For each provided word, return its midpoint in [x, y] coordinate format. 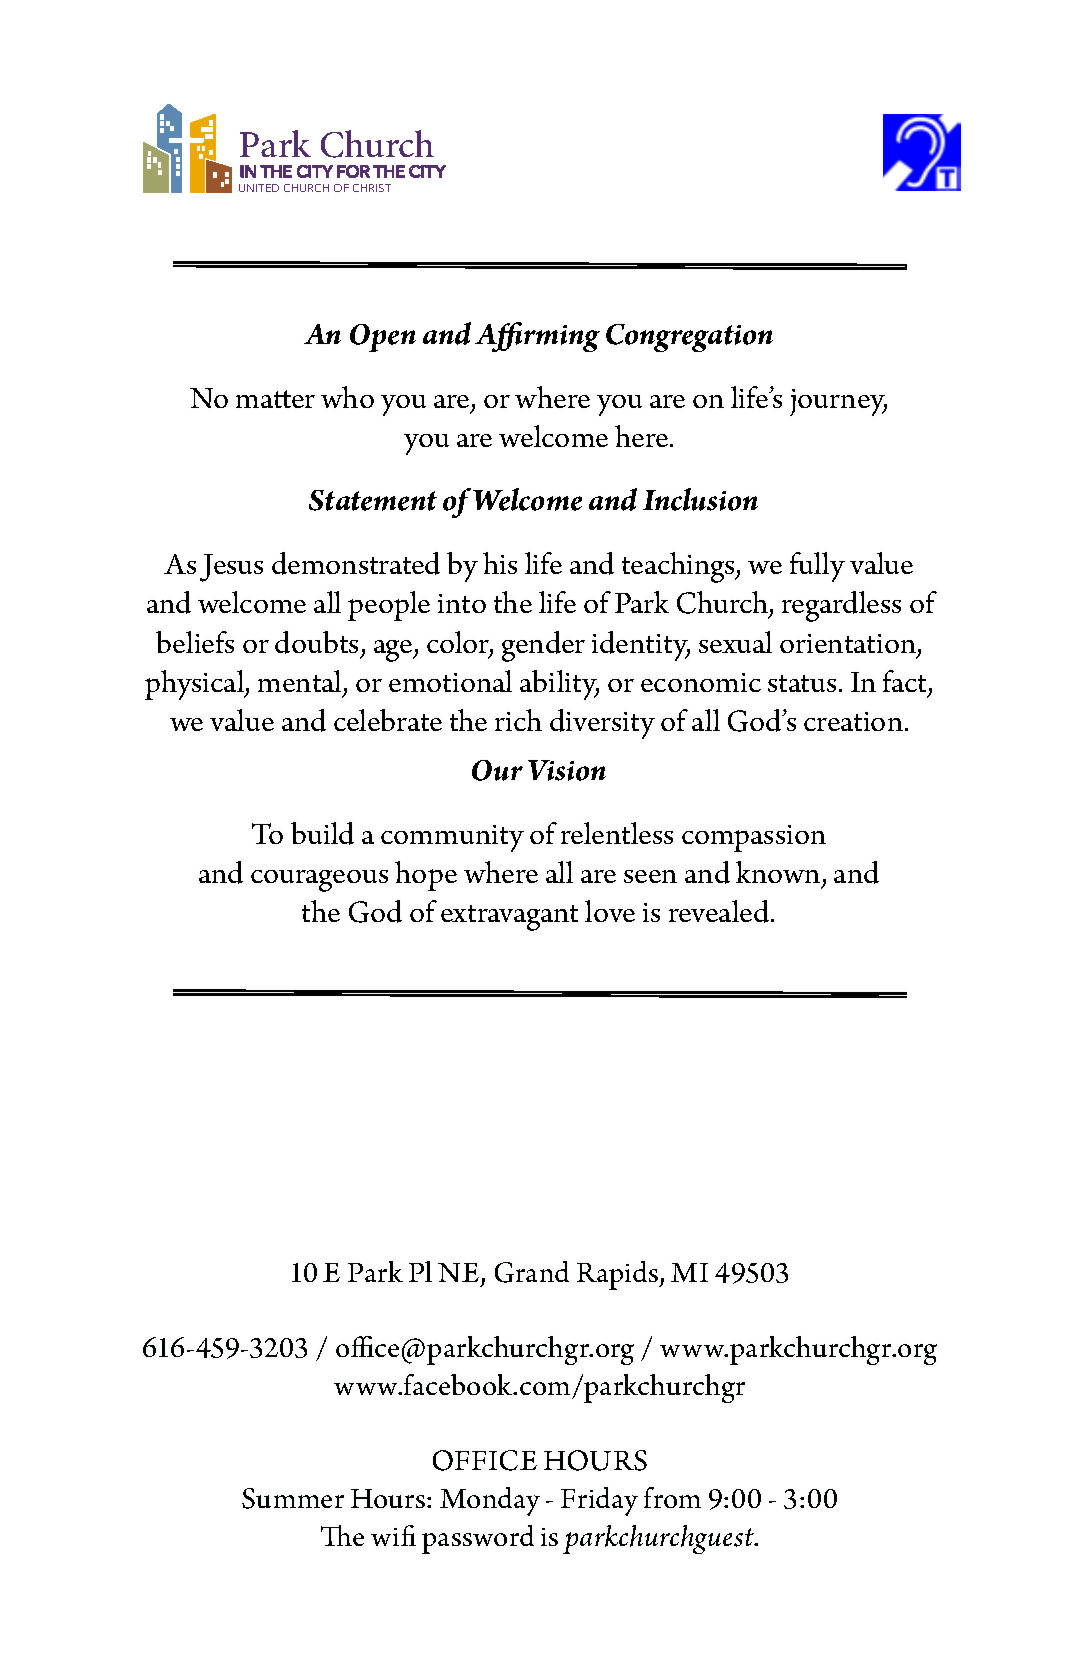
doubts [316, 642]
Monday [490, 1501]
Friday [599, 1501]
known [779, 874]
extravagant [509, 918]
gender [543, 646]
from [672, 1497]
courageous [319, 881]
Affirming [537, 337]
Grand [532, 1272]
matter [275, 399]
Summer [293, 1498]
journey [838, 402]
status [802, 683]
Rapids [619, 1275]
